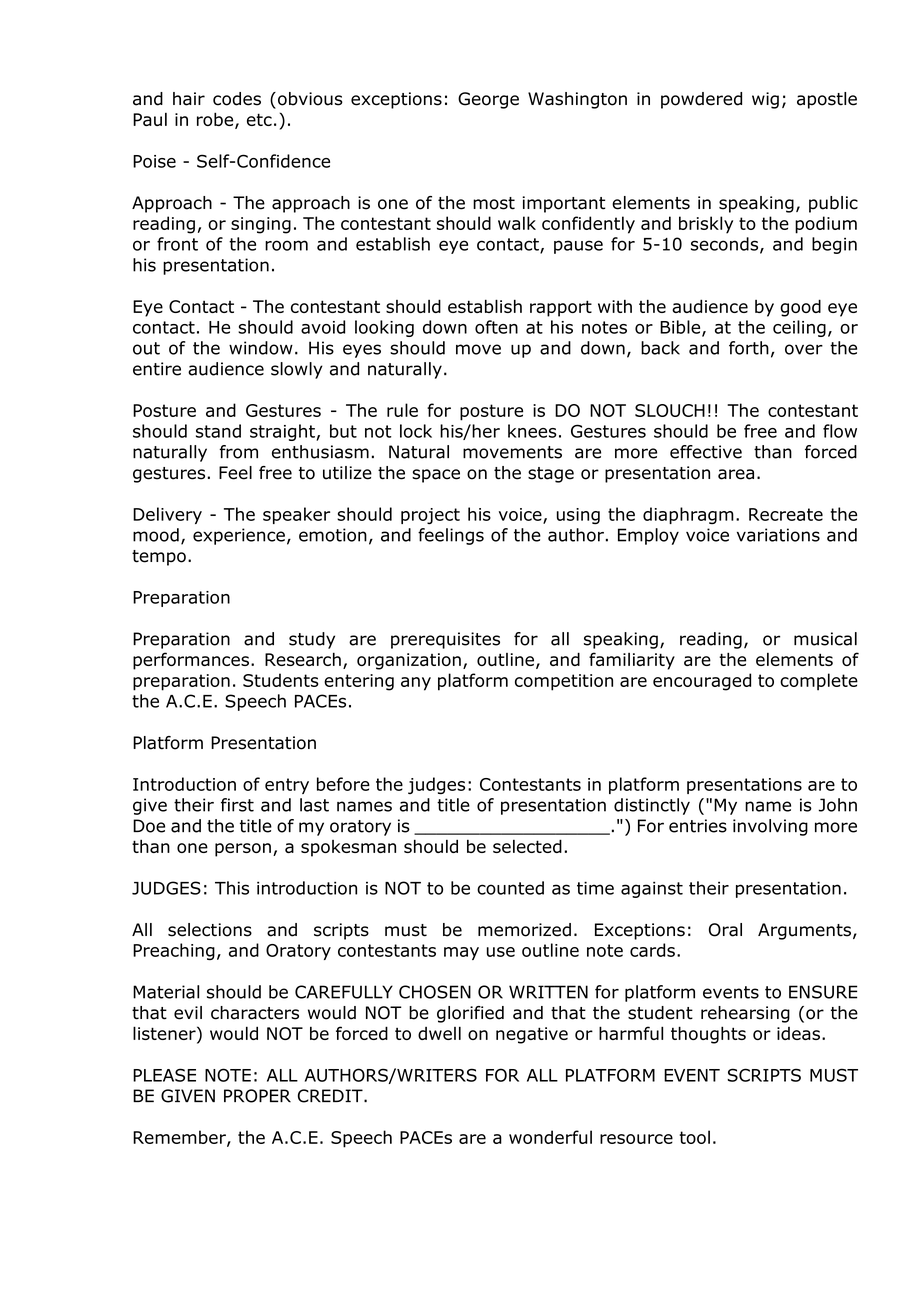 The image size is (924, 1308). I want to click on wig, so click(765, 100).
